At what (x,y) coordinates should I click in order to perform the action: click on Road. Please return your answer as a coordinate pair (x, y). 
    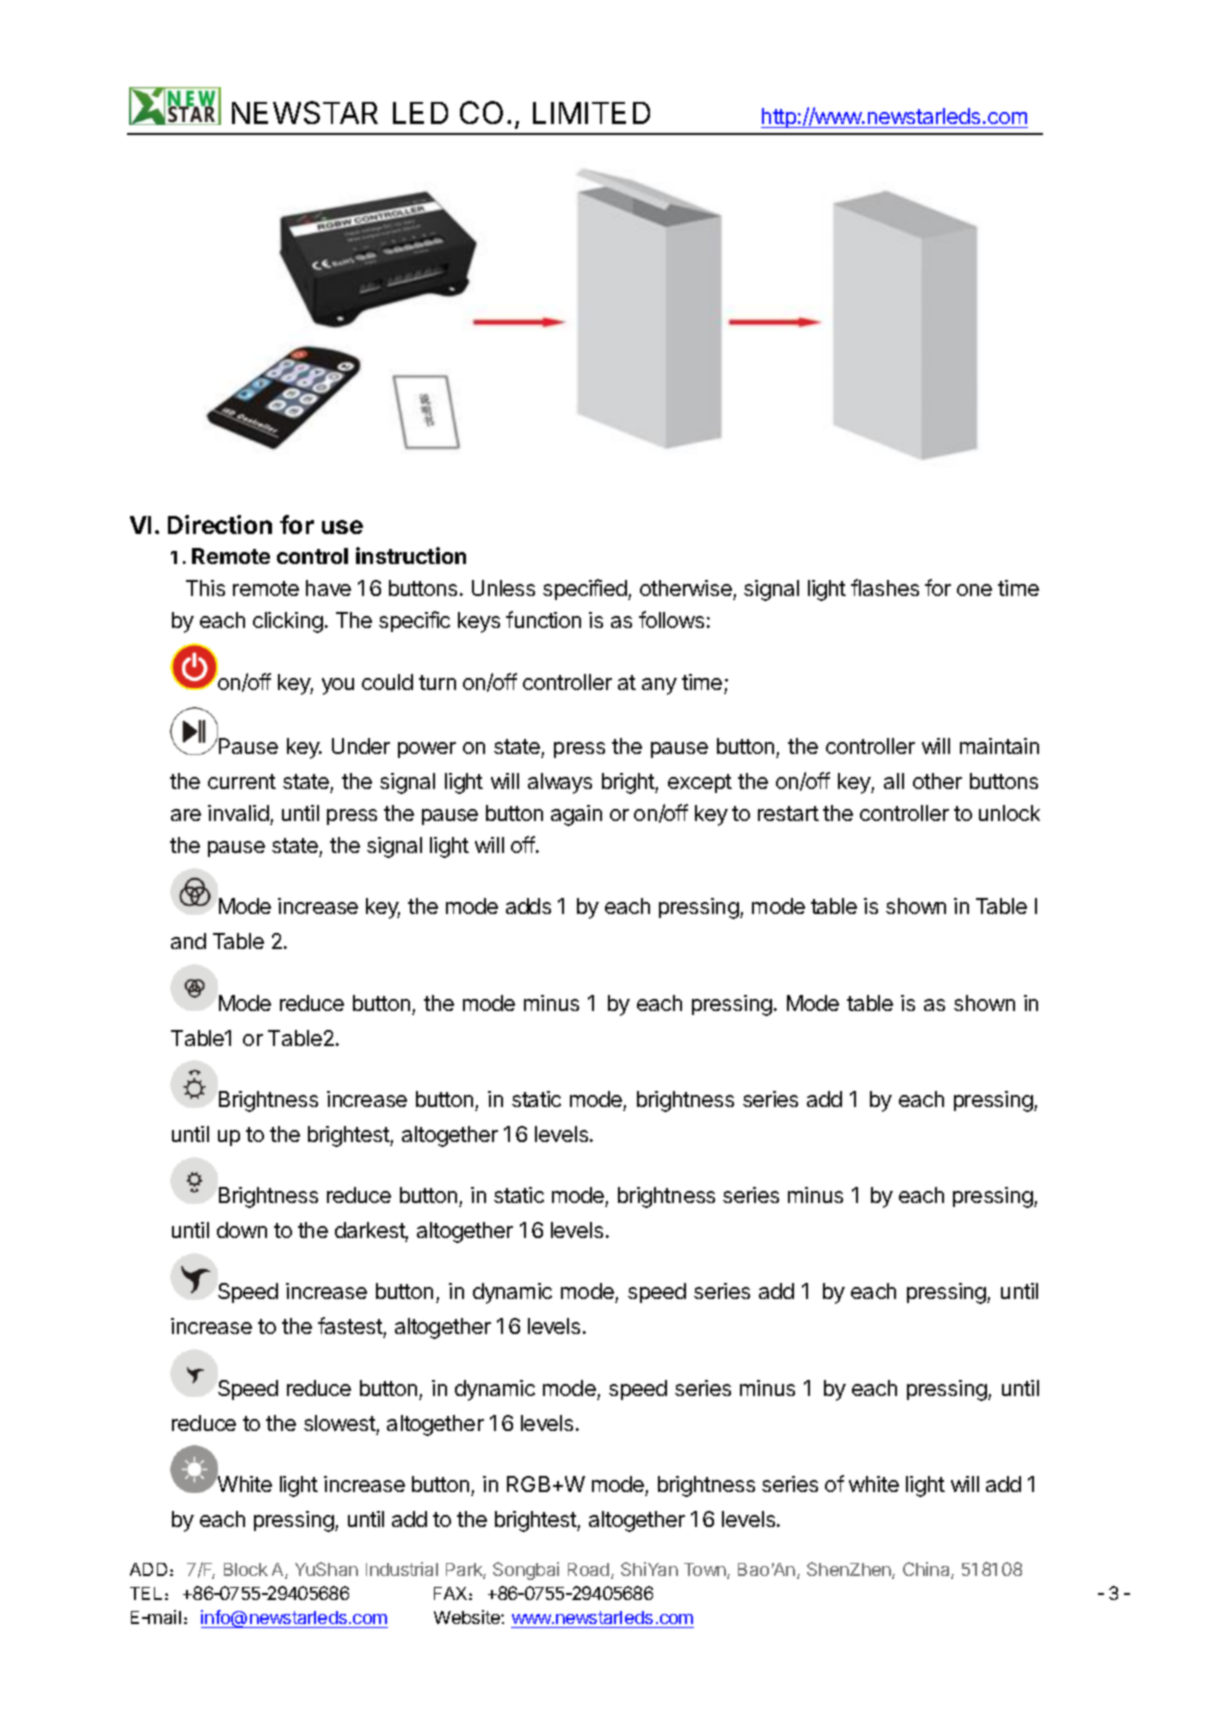
    Looking at the image, I should click on (590, 1571).
